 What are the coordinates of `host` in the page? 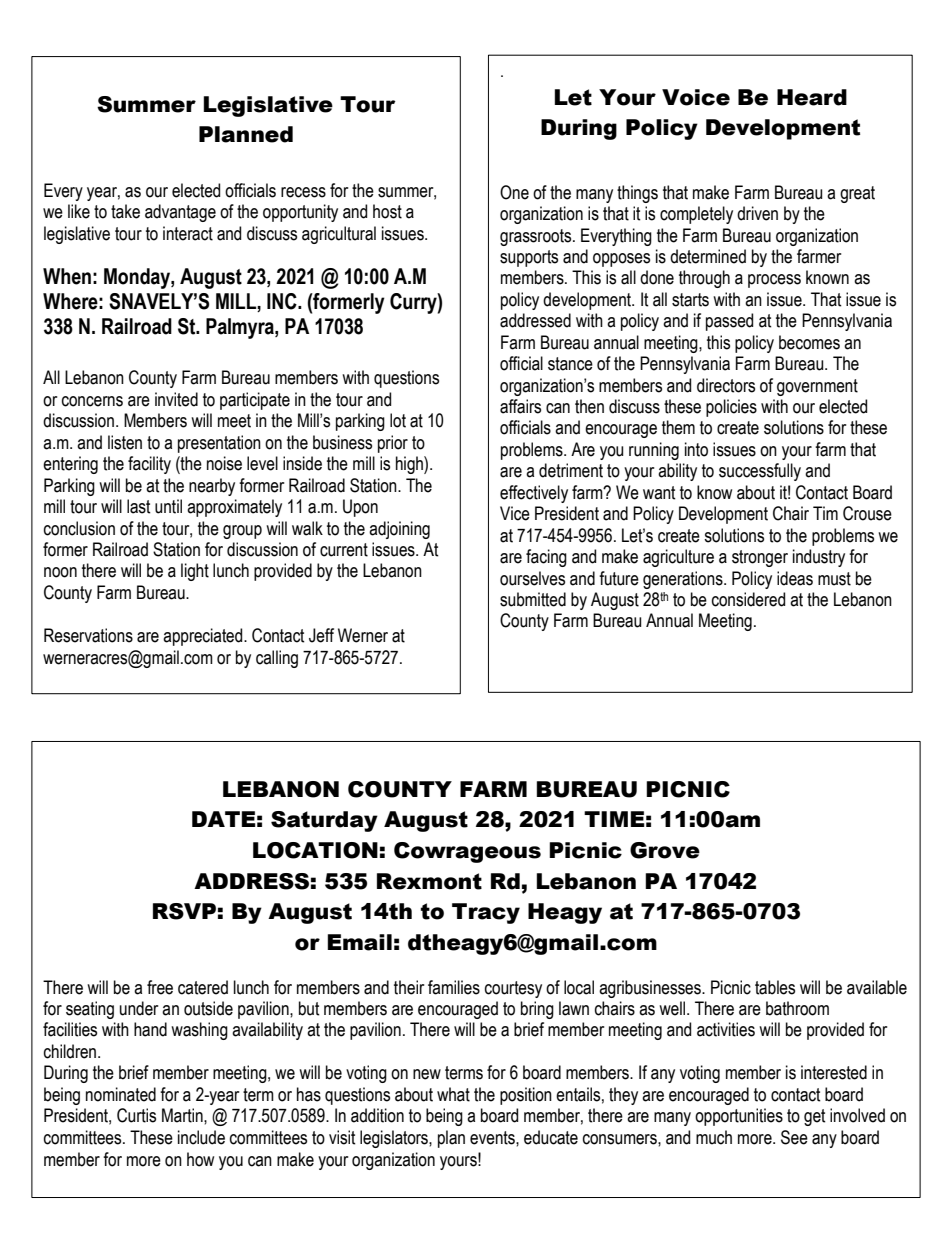 It's located at (387, 211).
